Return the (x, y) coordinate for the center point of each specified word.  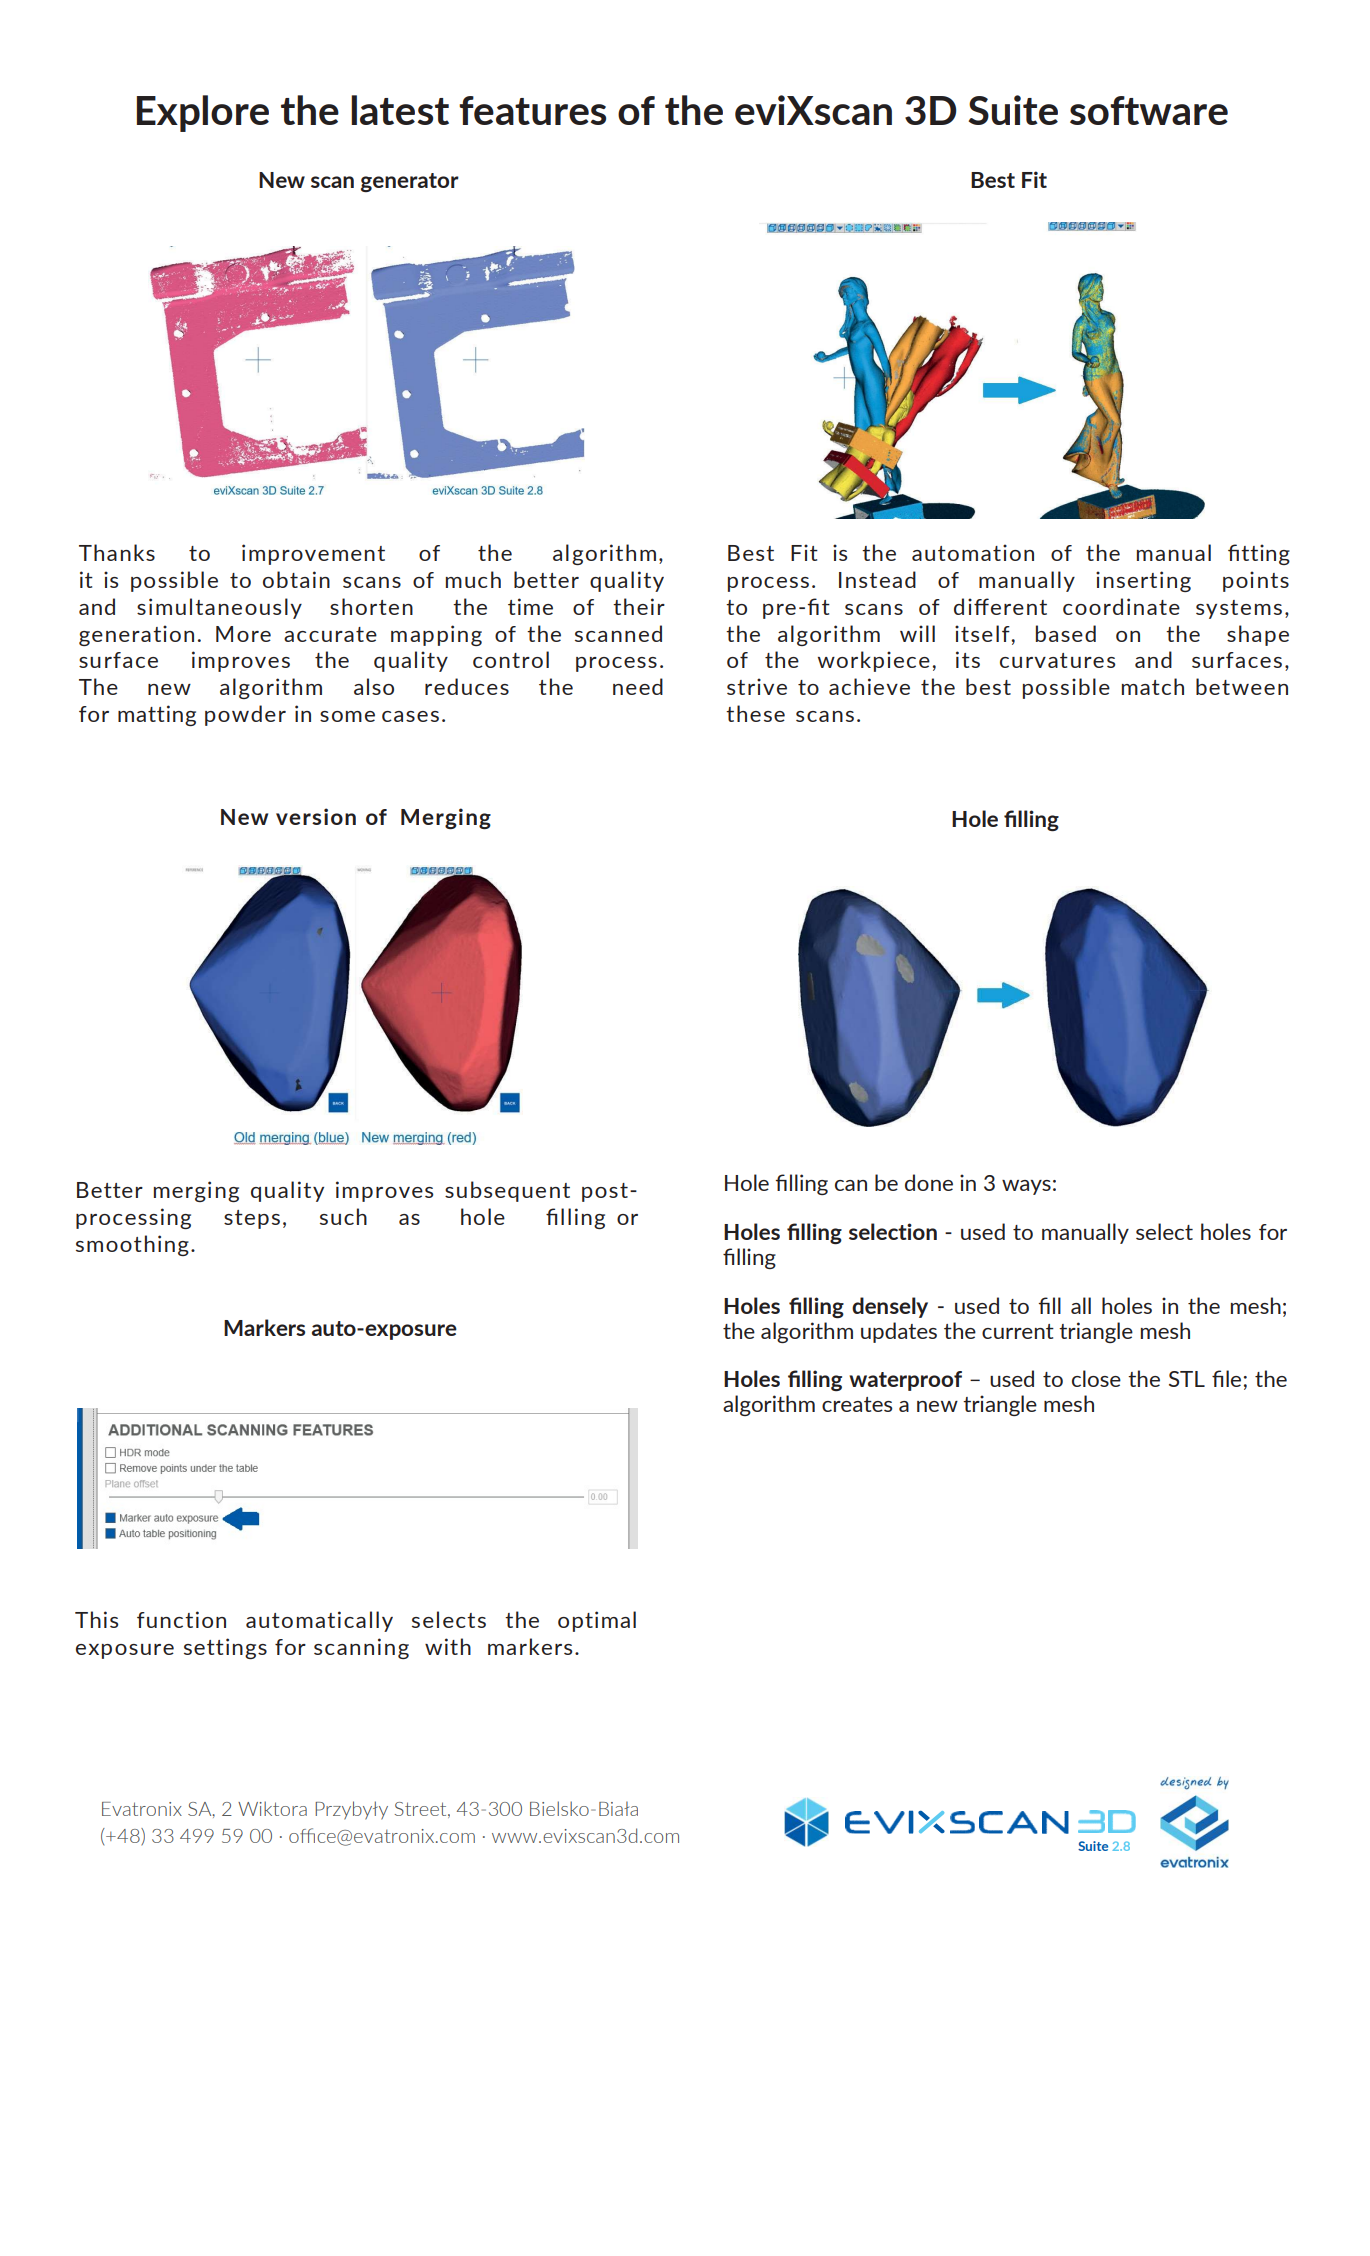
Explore (203, 113)
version (316, 816)
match (1153, 686)
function (181, 1619)
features (532, 110)
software (1149, 110)
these (755, 713)
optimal (597, 1621)
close (1096, 1378)
